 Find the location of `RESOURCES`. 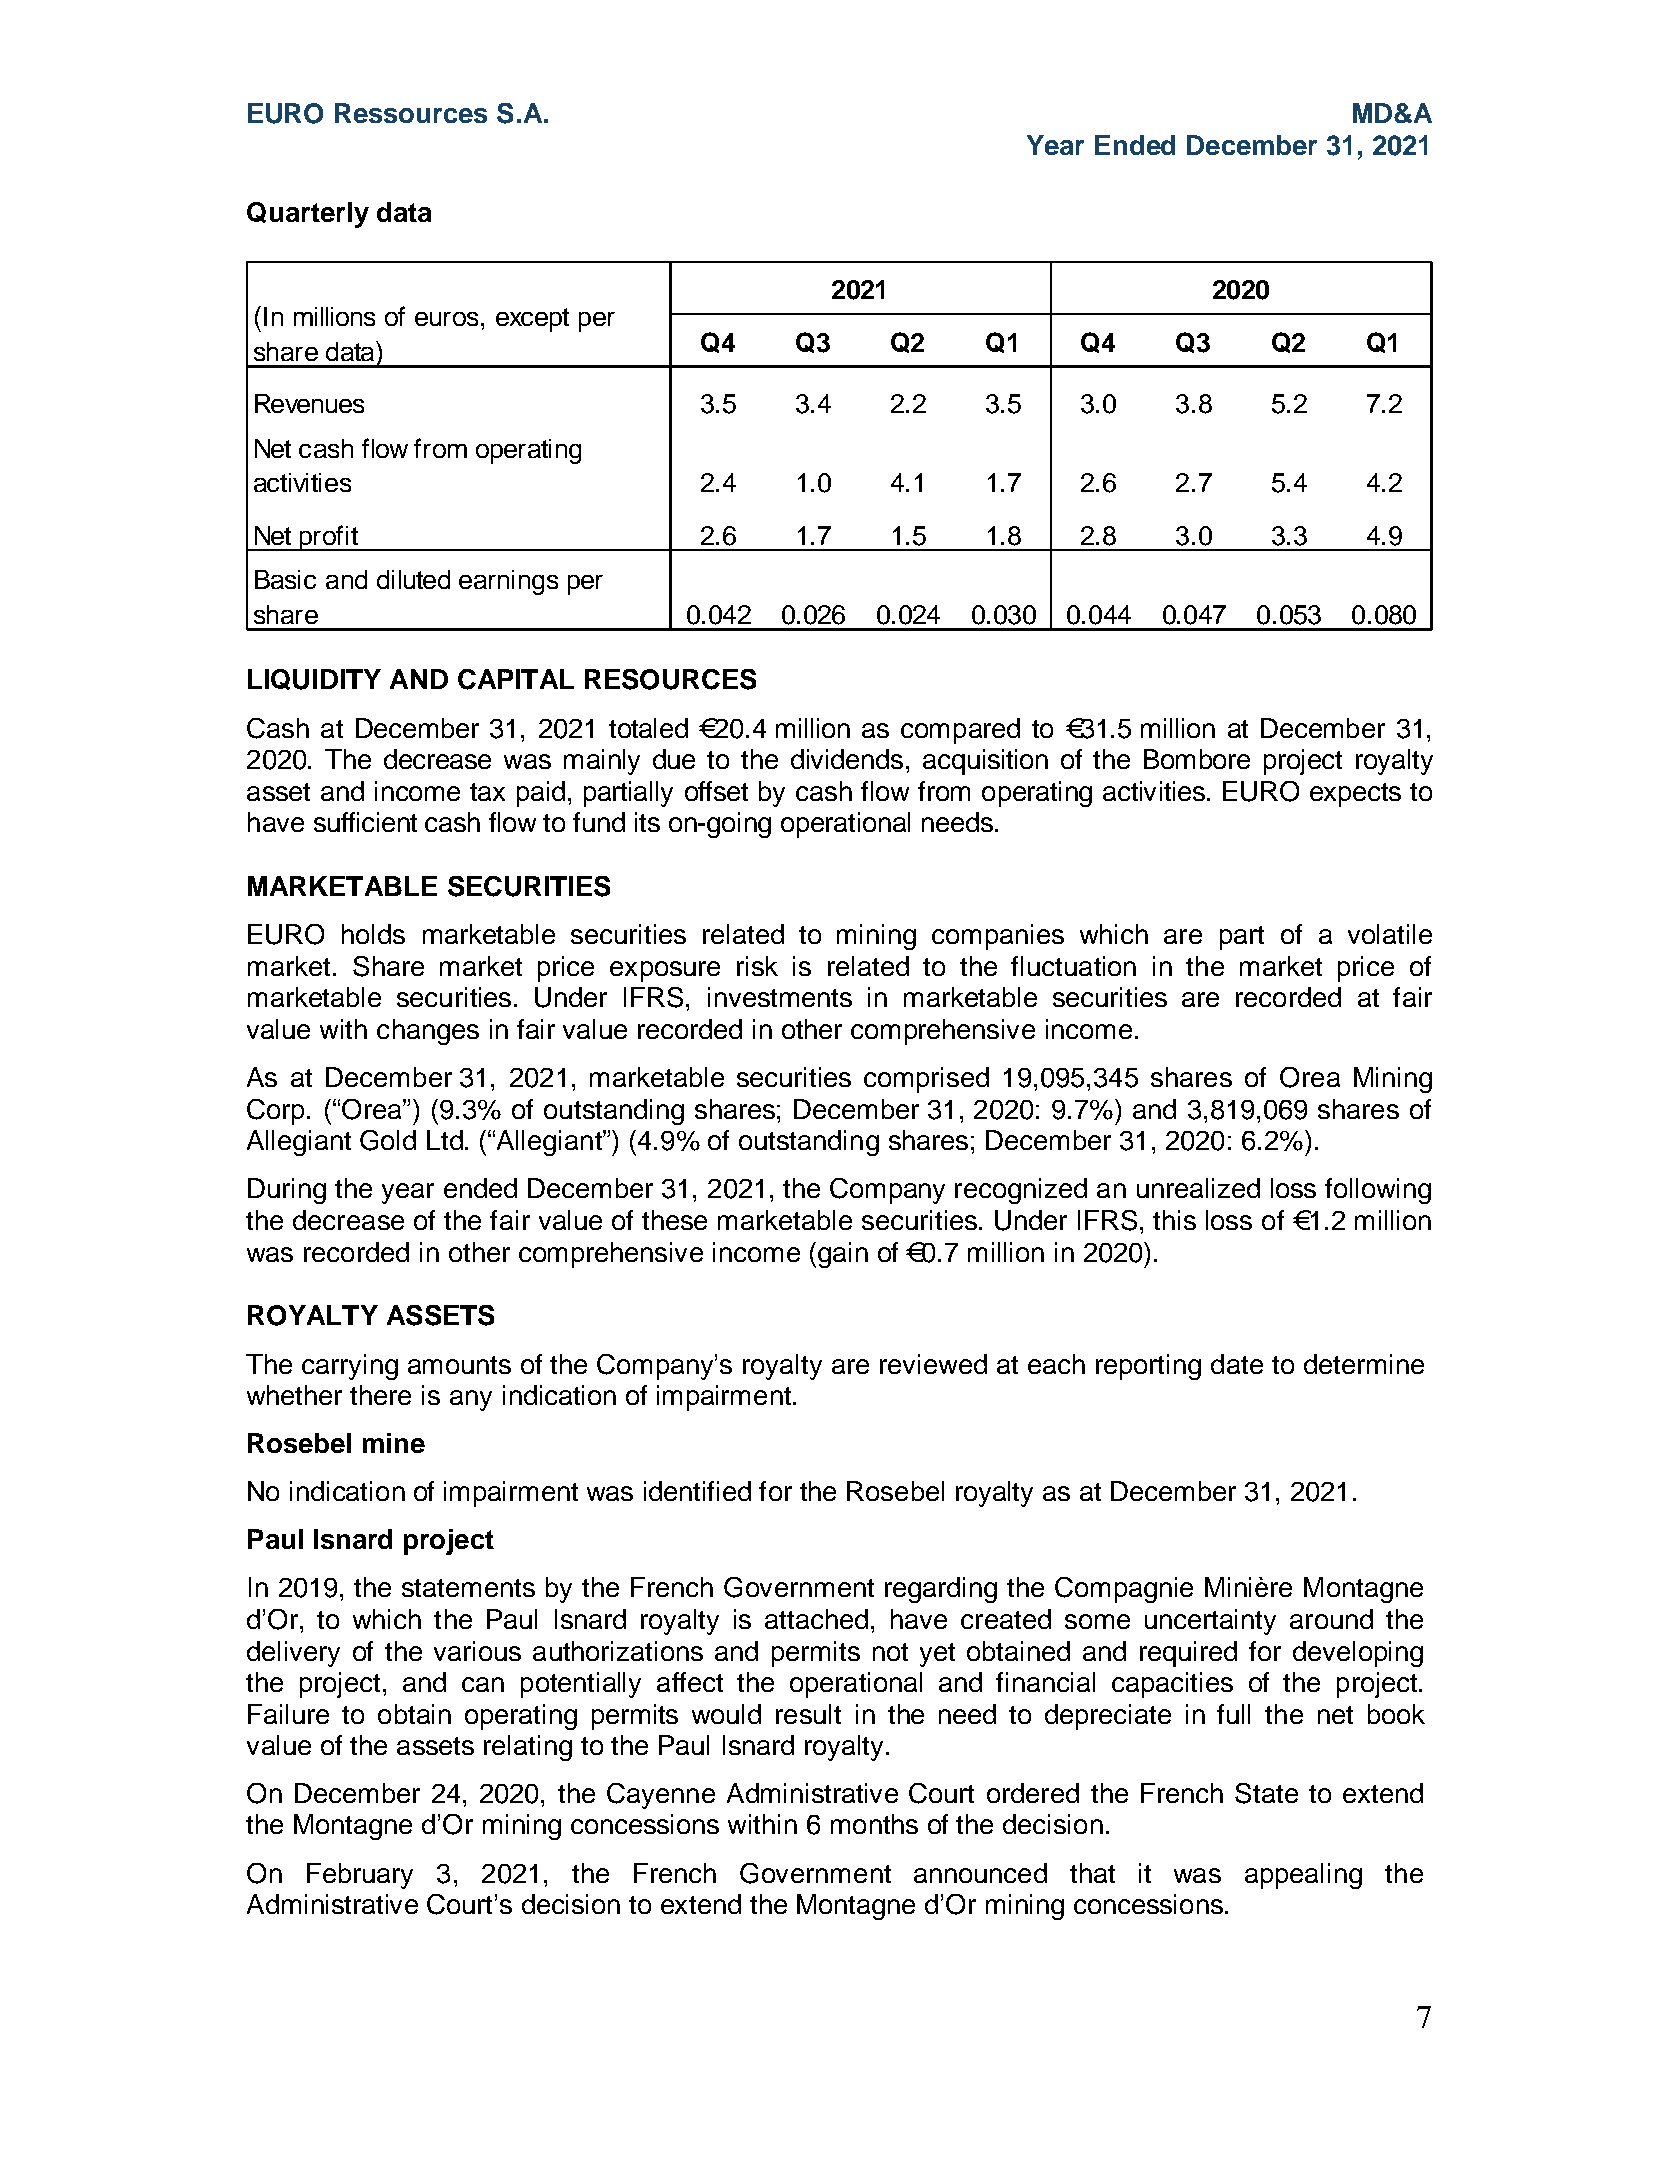

RESOURCES is located at coordinates (670, 679).
